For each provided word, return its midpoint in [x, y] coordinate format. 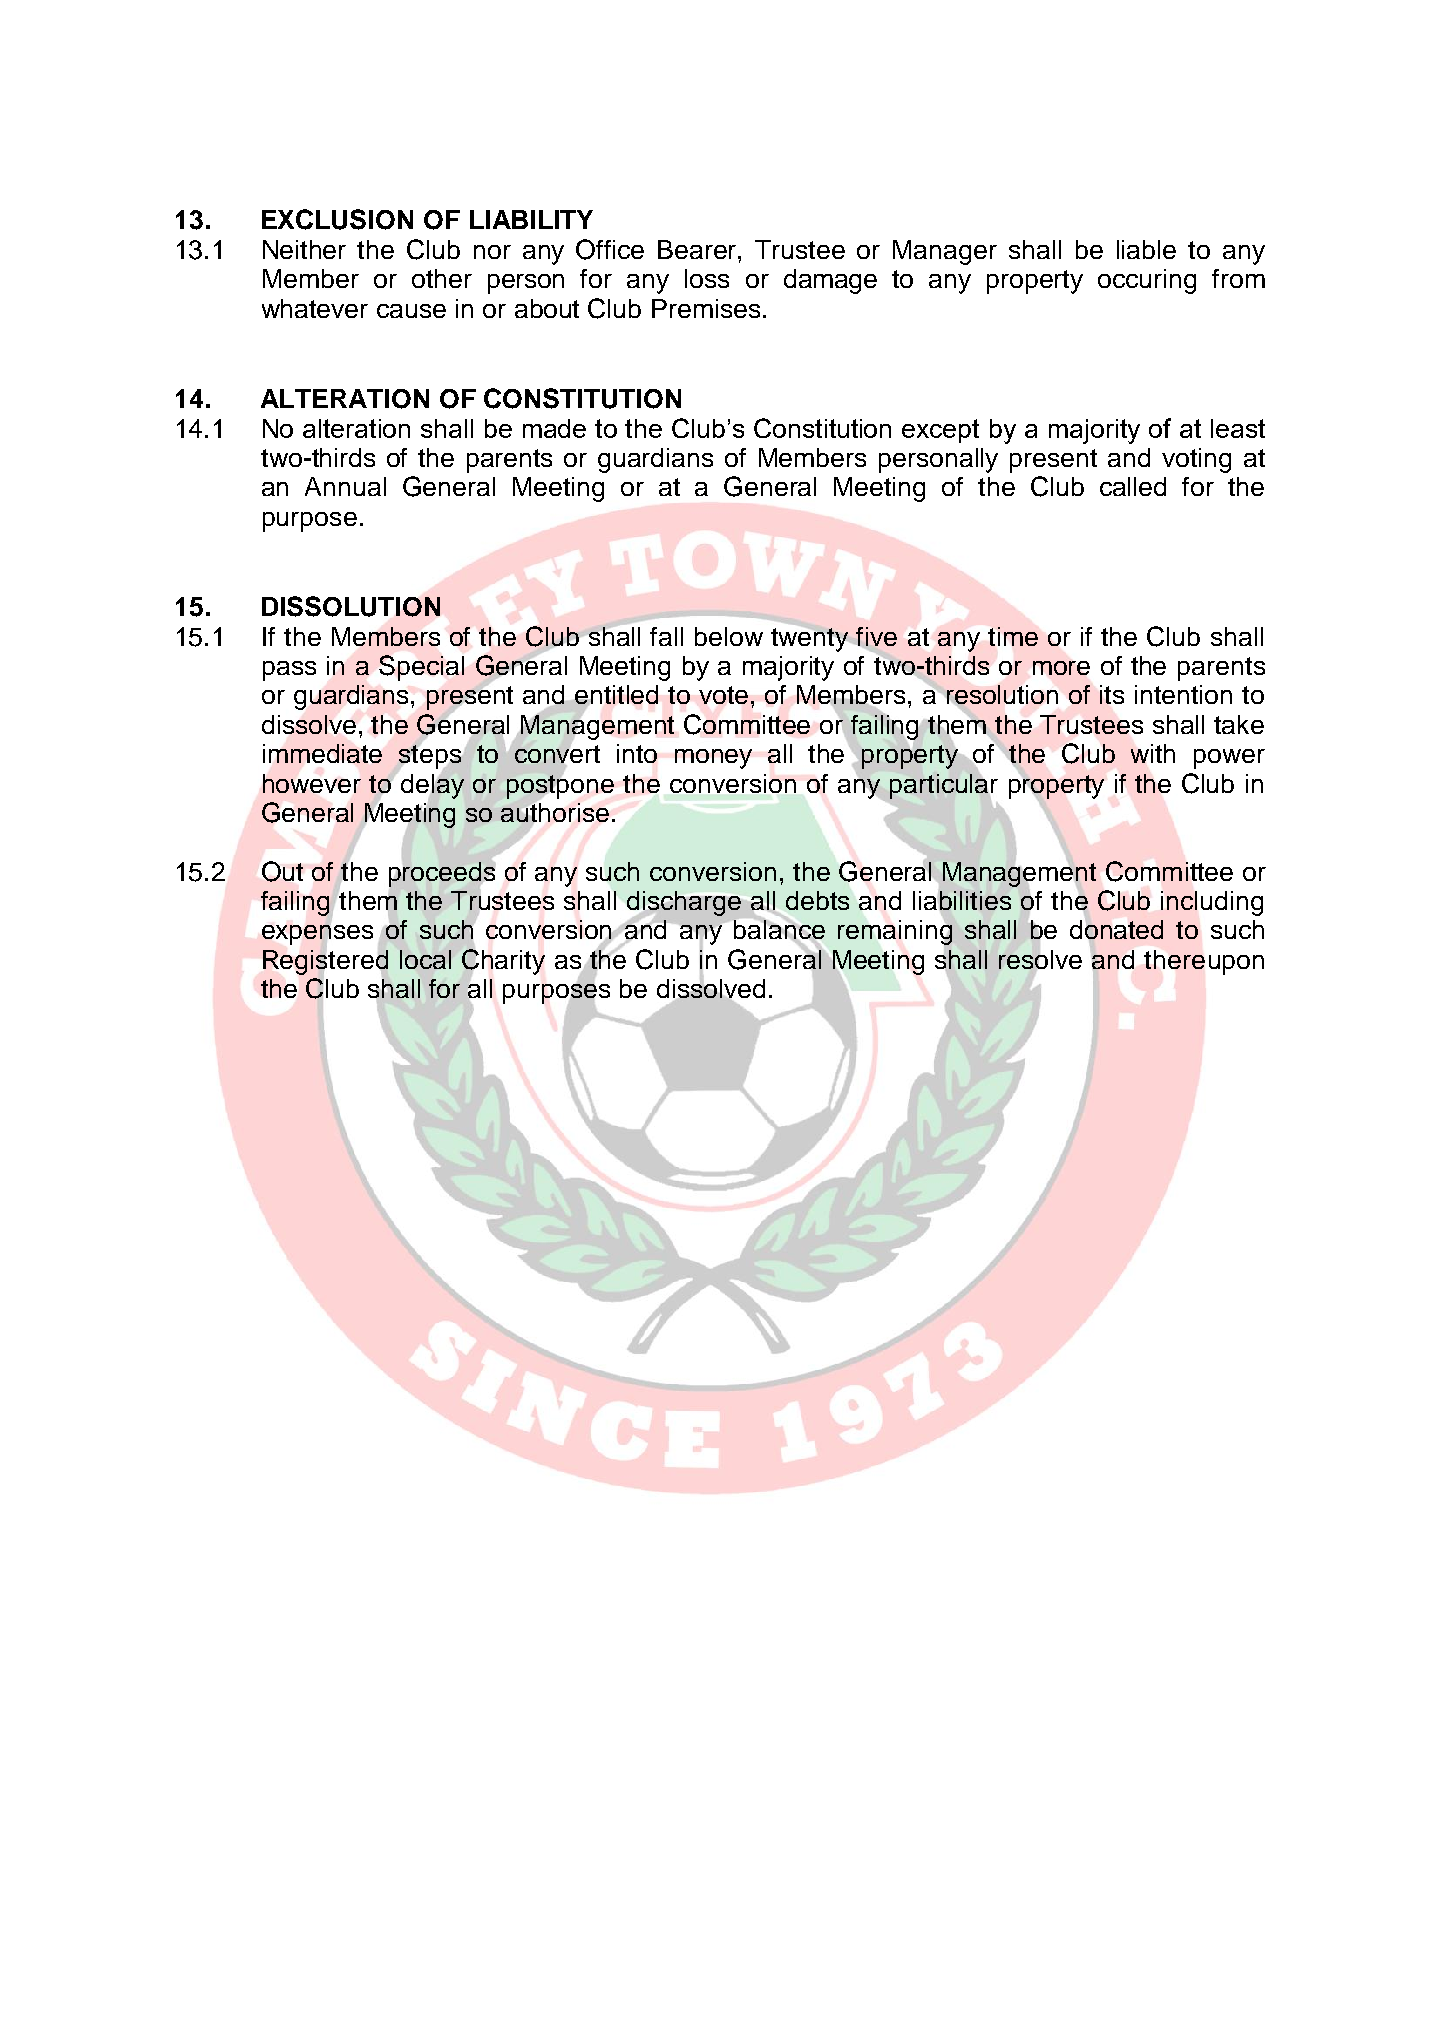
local [425, 959]
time [1013, 636]
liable [1146, 249]
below [729, 636]
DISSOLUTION [351, 606]
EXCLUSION [337, 219]
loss [707, 278]
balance [779, 929]
